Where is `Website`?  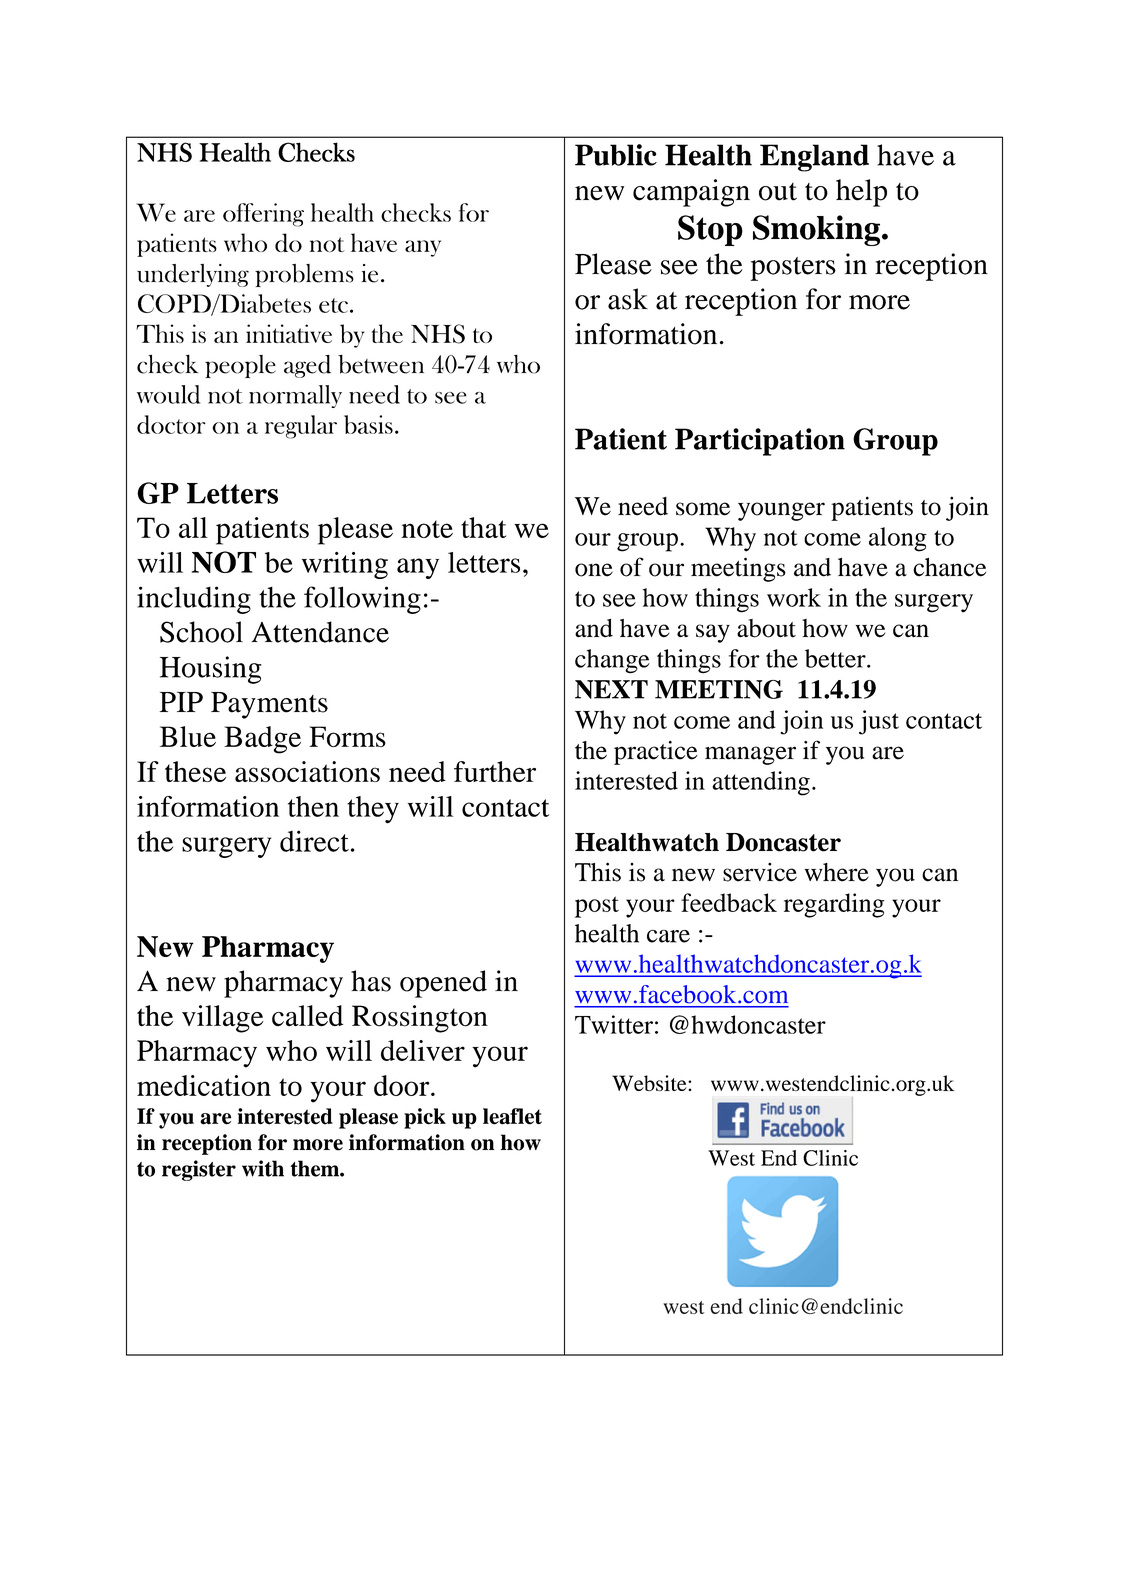
Website is located at coordinates (650, 1083).
